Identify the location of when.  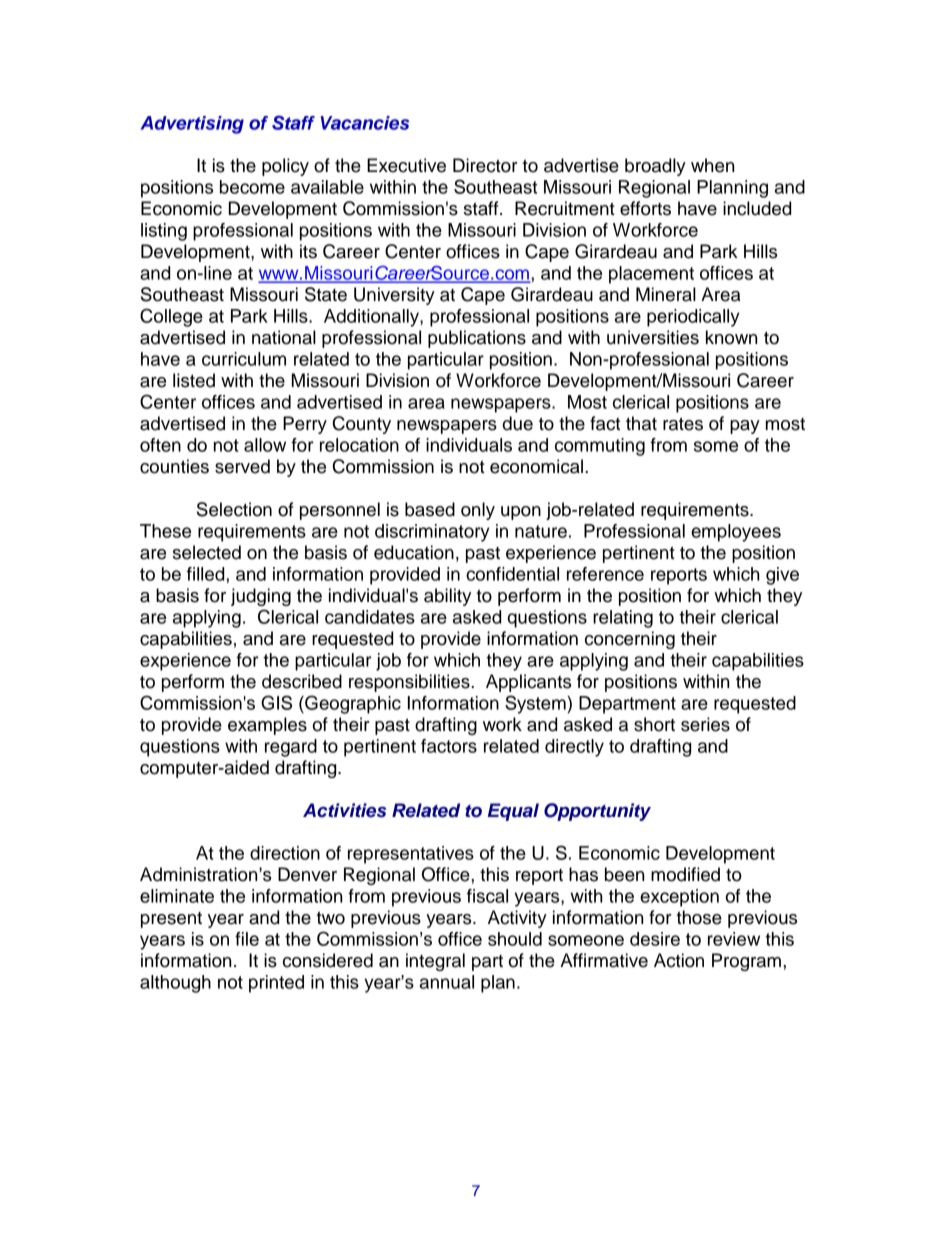
(712, 165).
